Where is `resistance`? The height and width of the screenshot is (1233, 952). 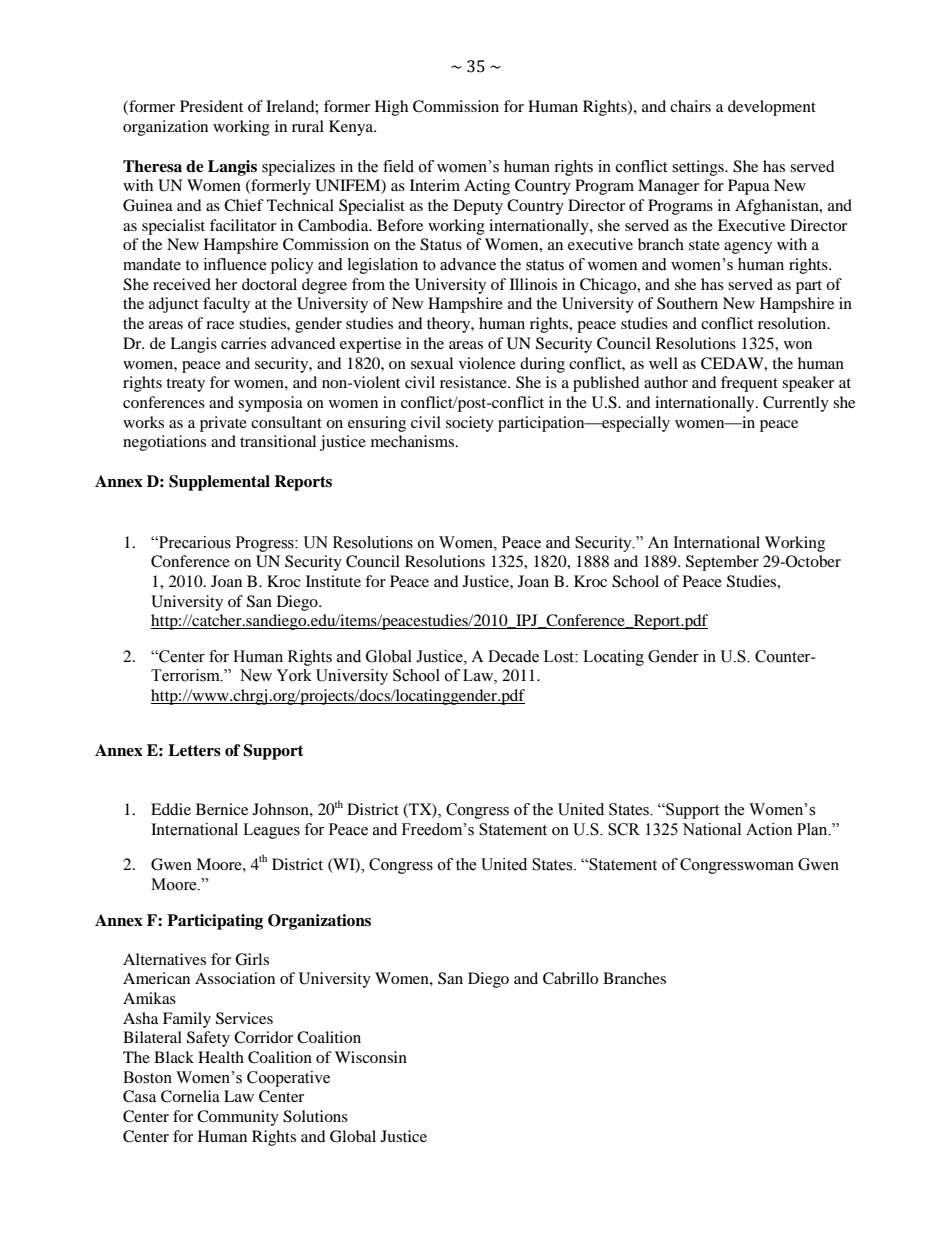 resistance is located at coordinates (474, 382).
